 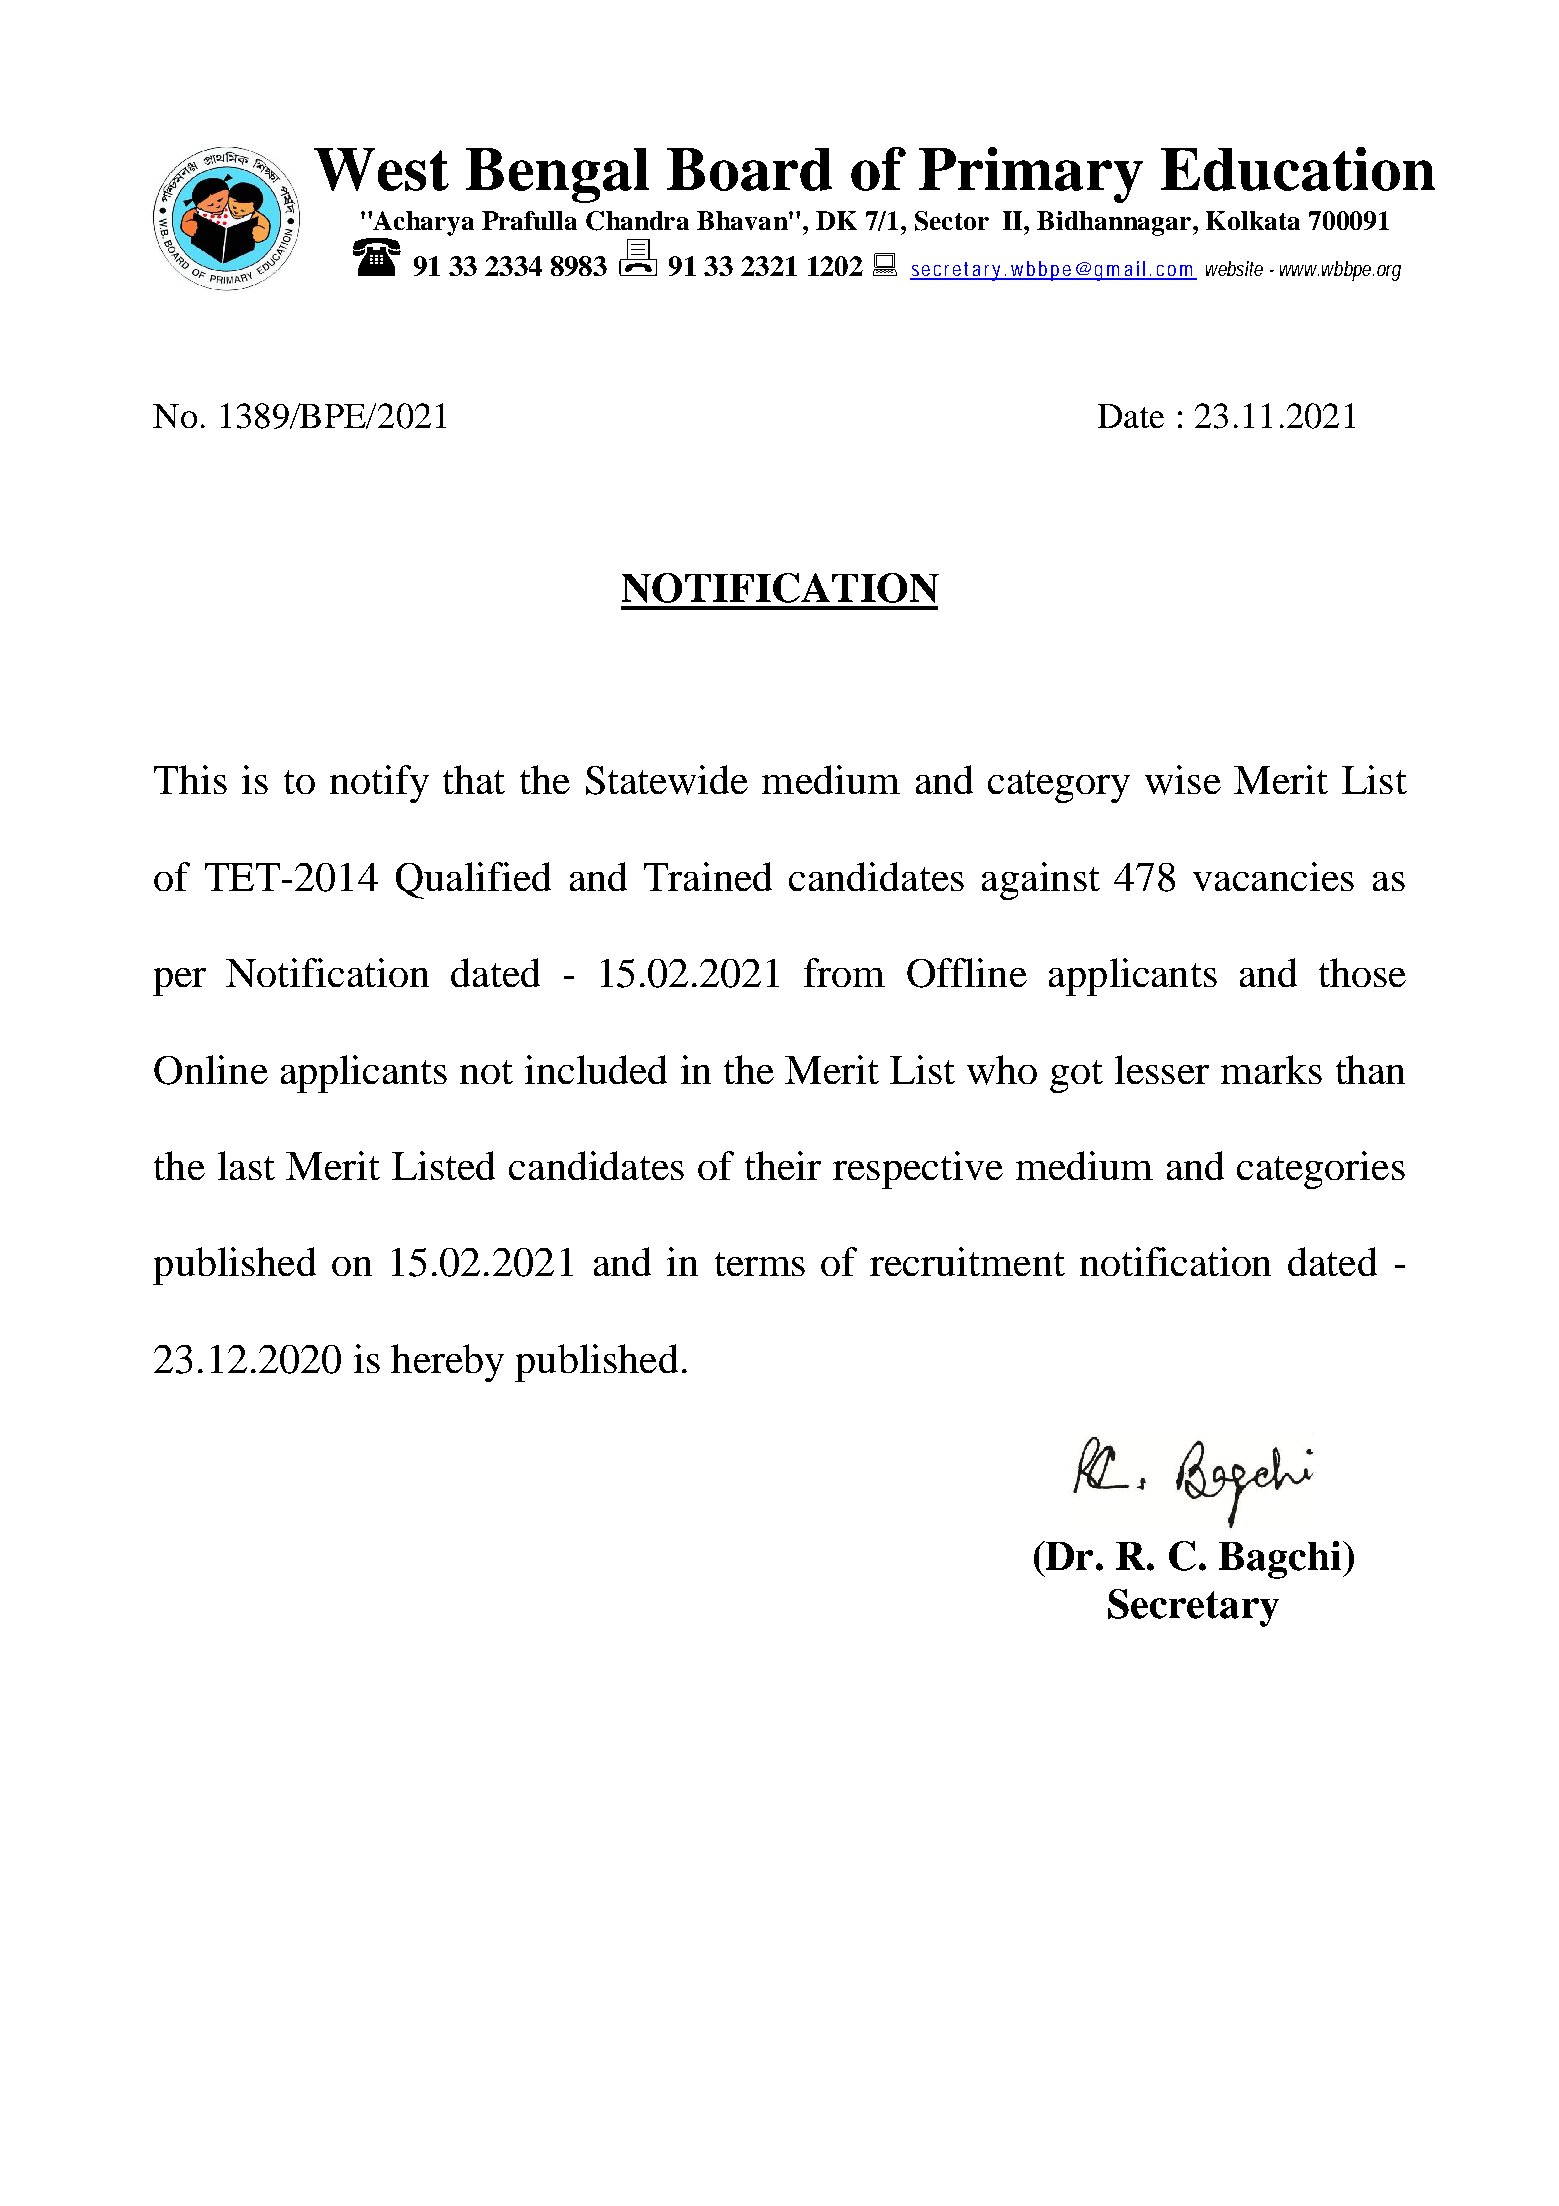 I want to click on West, so click(x=381, y=169).
